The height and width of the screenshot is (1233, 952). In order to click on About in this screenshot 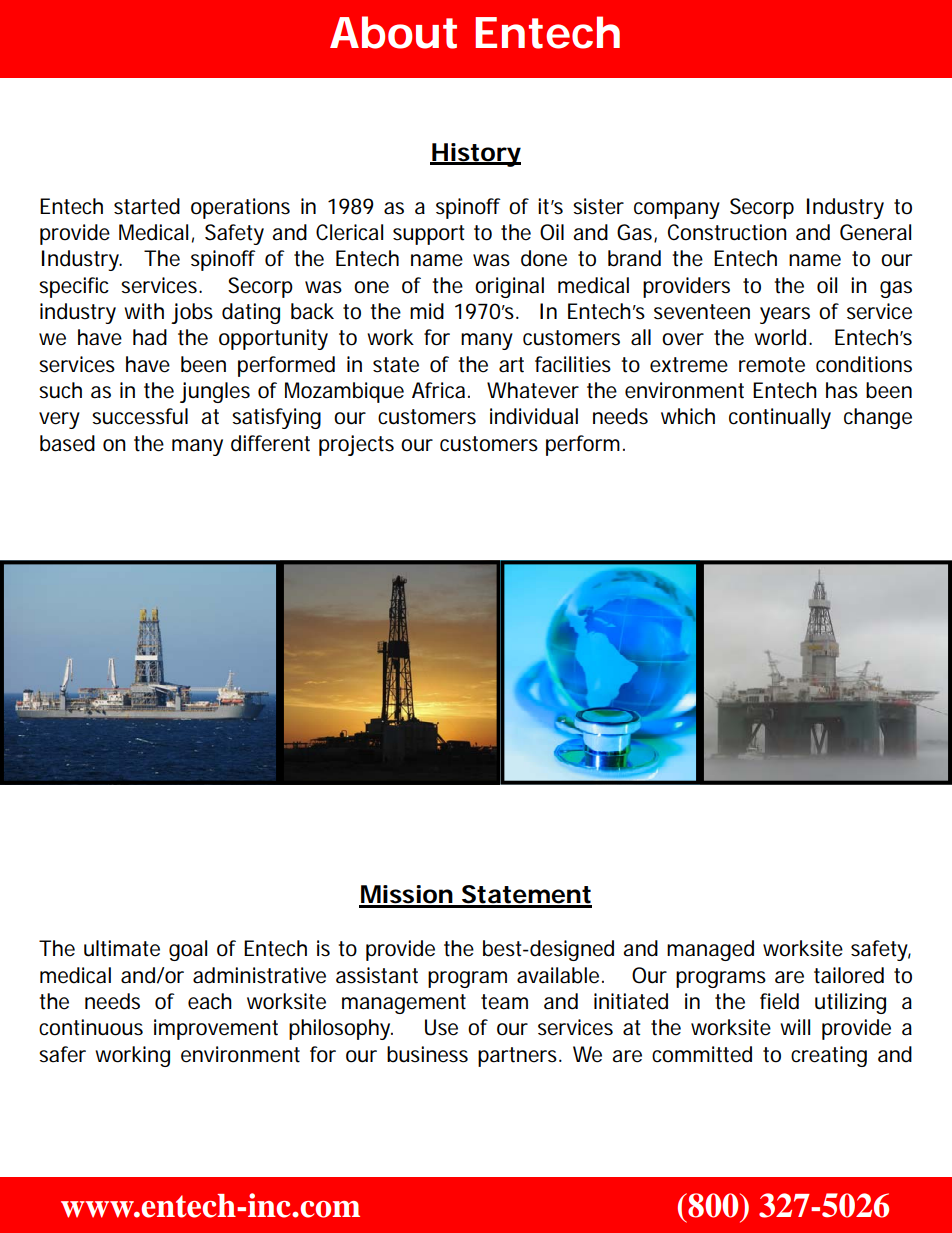, I will do `click(393, 32)`.
